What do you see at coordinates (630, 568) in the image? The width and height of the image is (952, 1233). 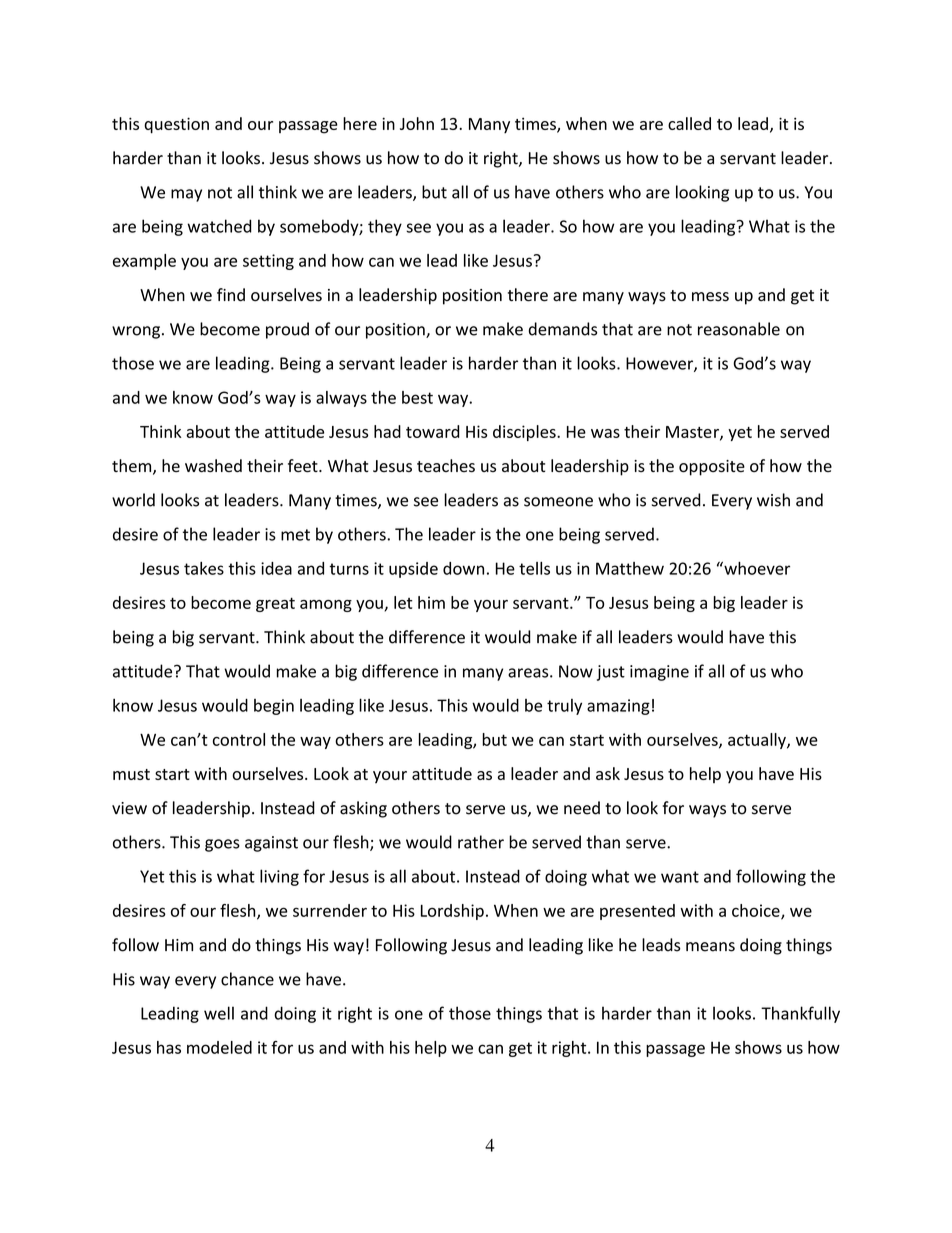 I see `Matthew` at bounding box center [630, 568].
